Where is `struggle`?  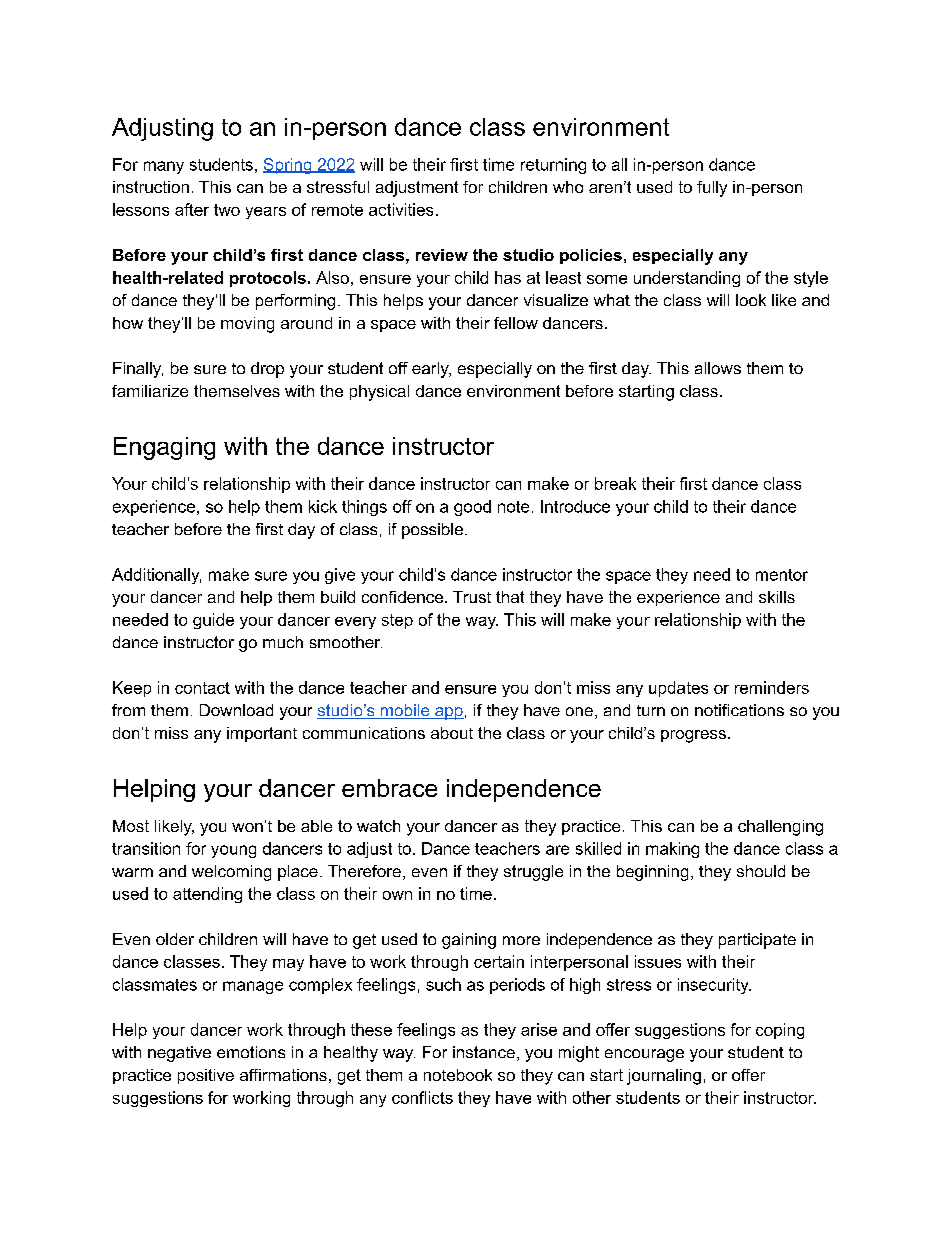
struggle is located at coordinates (533, 873).
